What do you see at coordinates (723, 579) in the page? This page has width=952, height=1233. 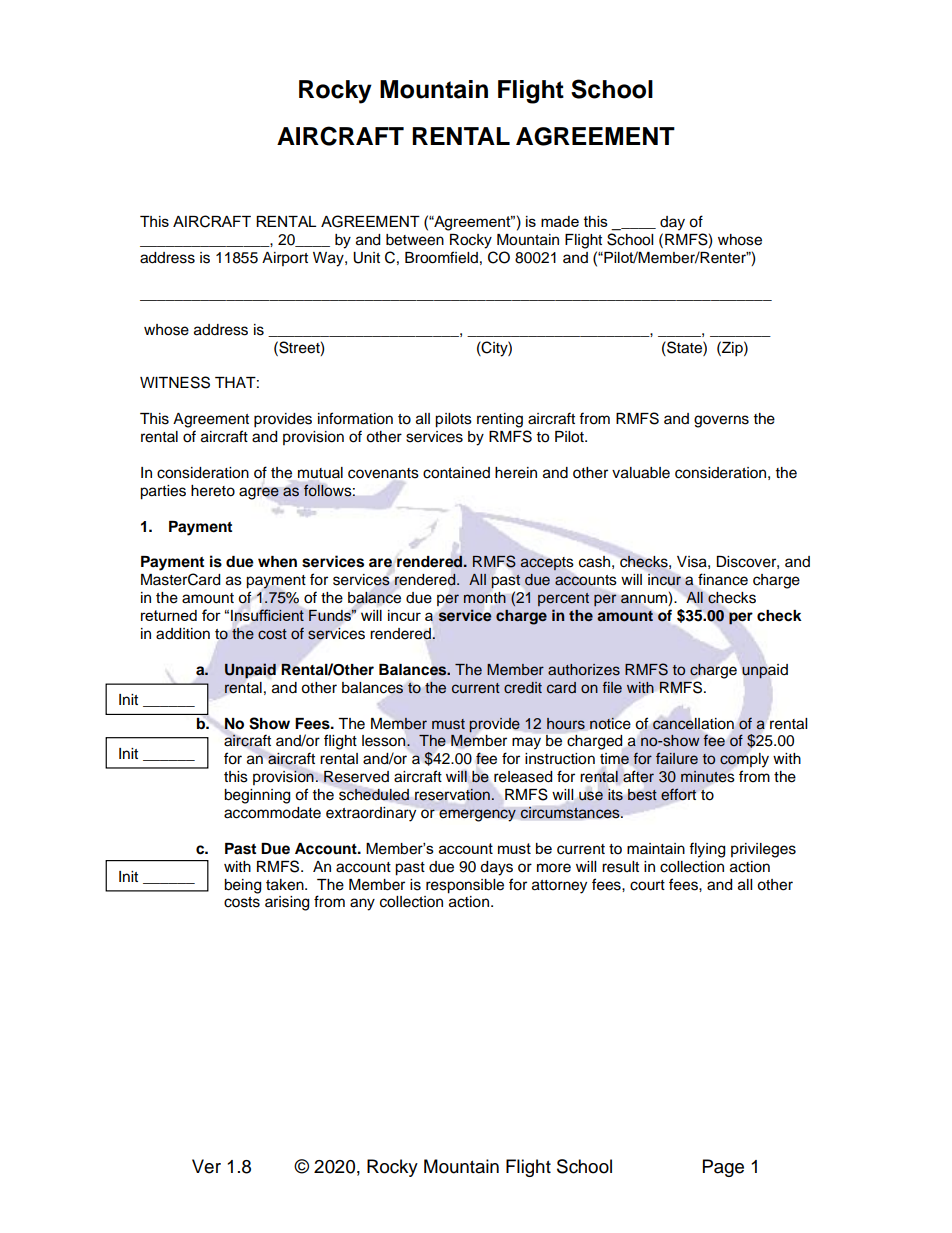 I see `finance` at bounding box center [723, 579].
